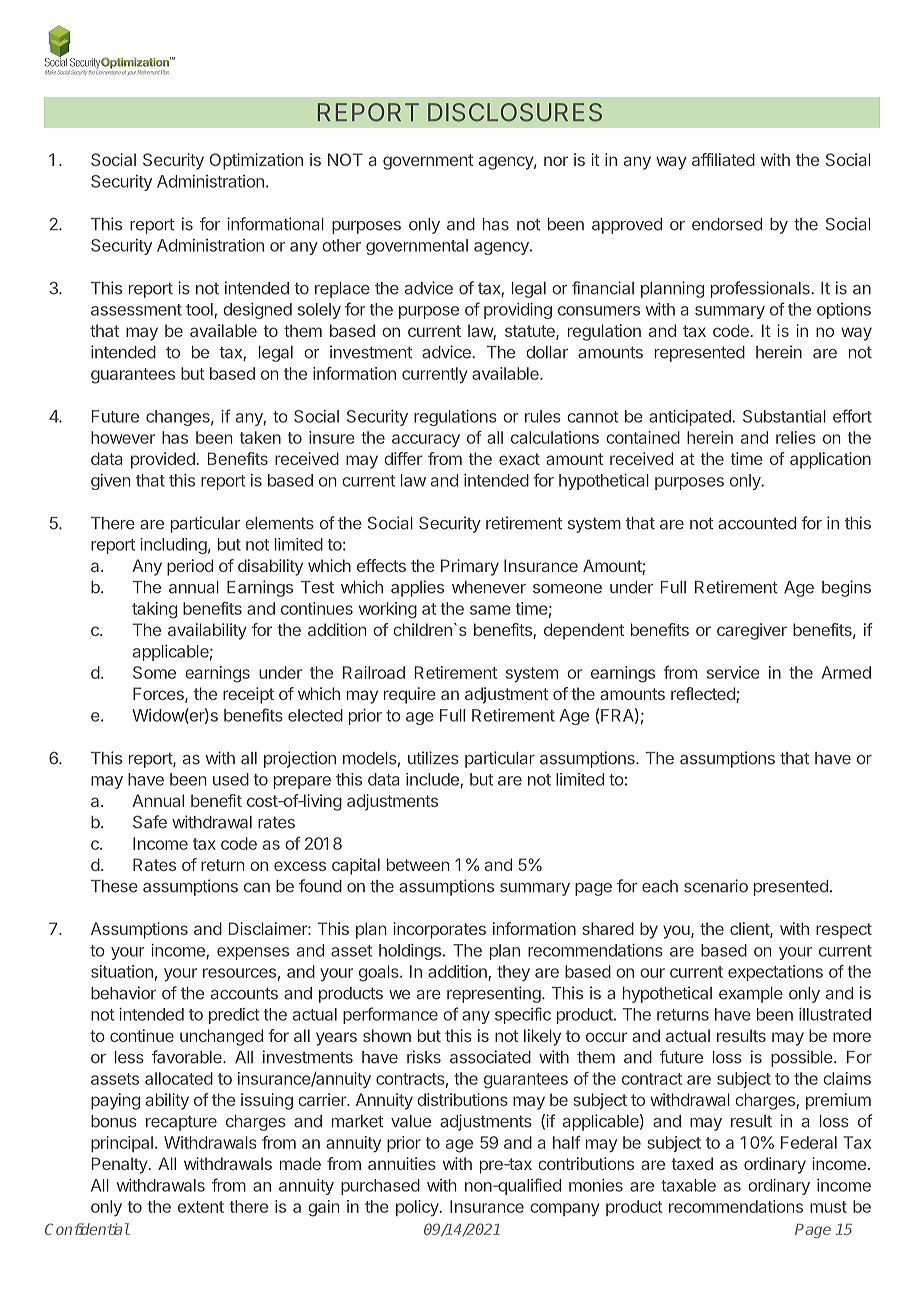 This image has width=924, height=1308. What do you see at coordinates (231, 779) in the image?
I see `used` at bounding box center [231, 779].
